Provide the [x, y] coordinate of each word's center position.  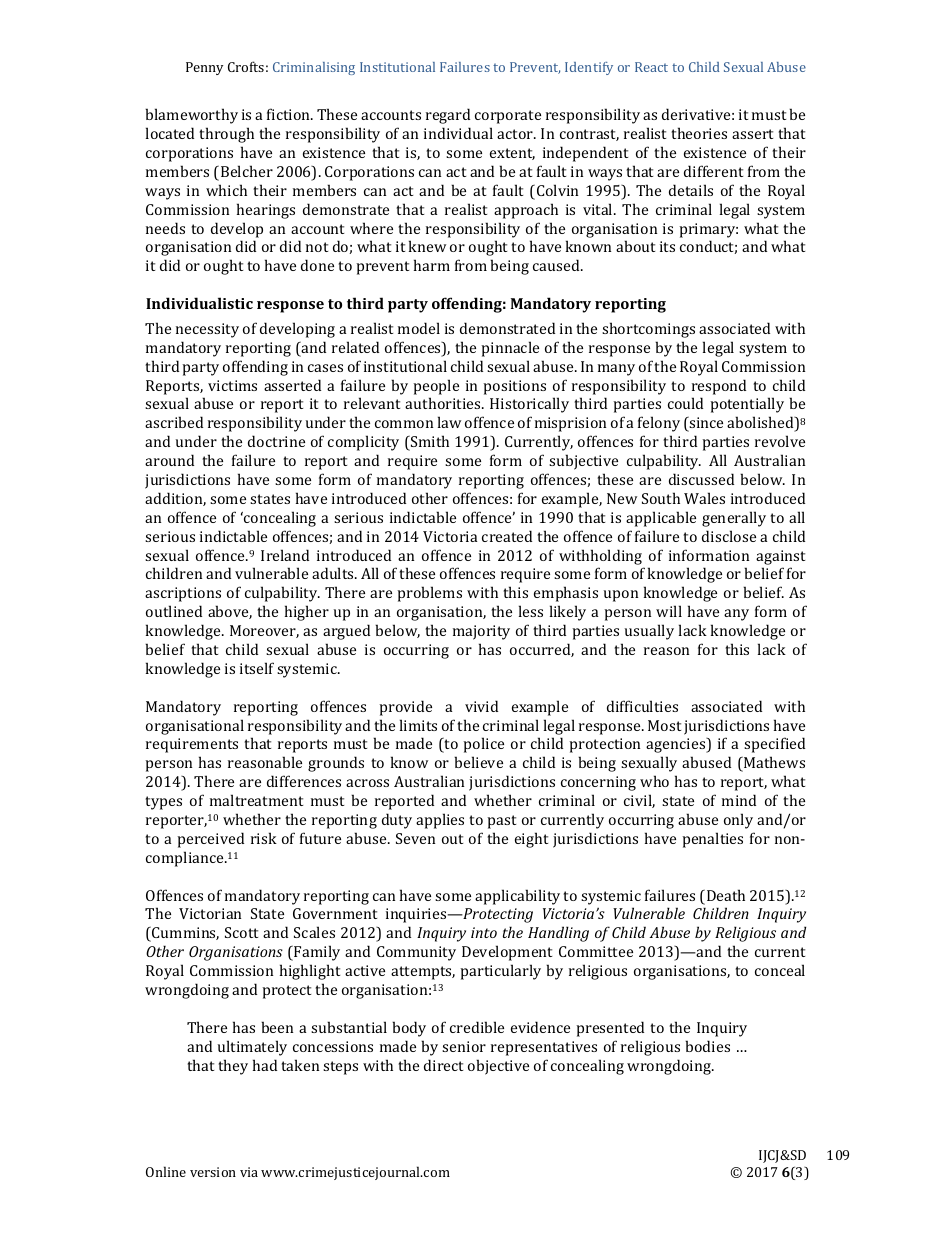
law [449, 422]
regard [448, 116]
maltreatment [256, 800]
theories [699, 133]
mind [739, 800]
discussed [701, 479]
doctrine [276, 441]
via [249, 1172]
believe [478, 762]
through [226, 135]
